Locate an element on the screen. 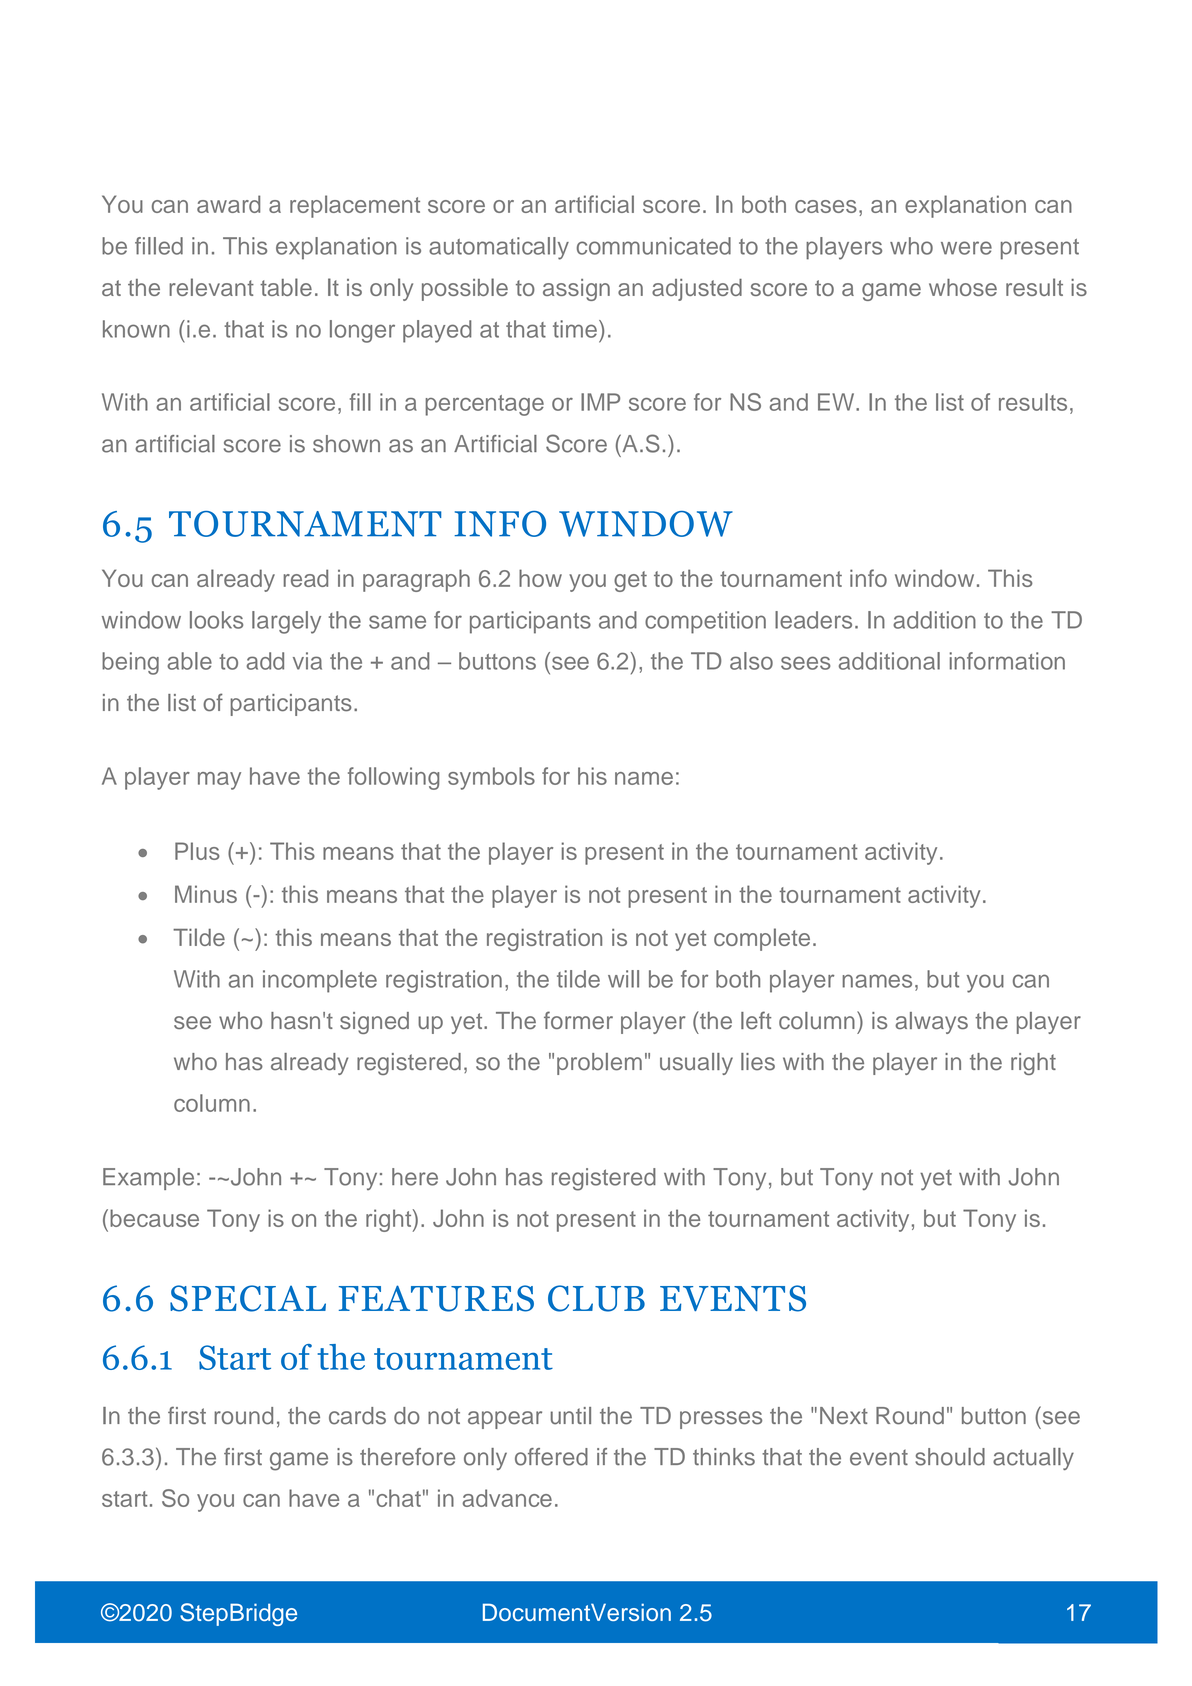 The width and height of the screenshot is (1192, 1686). cards is located at coordinates (357, 1416).
